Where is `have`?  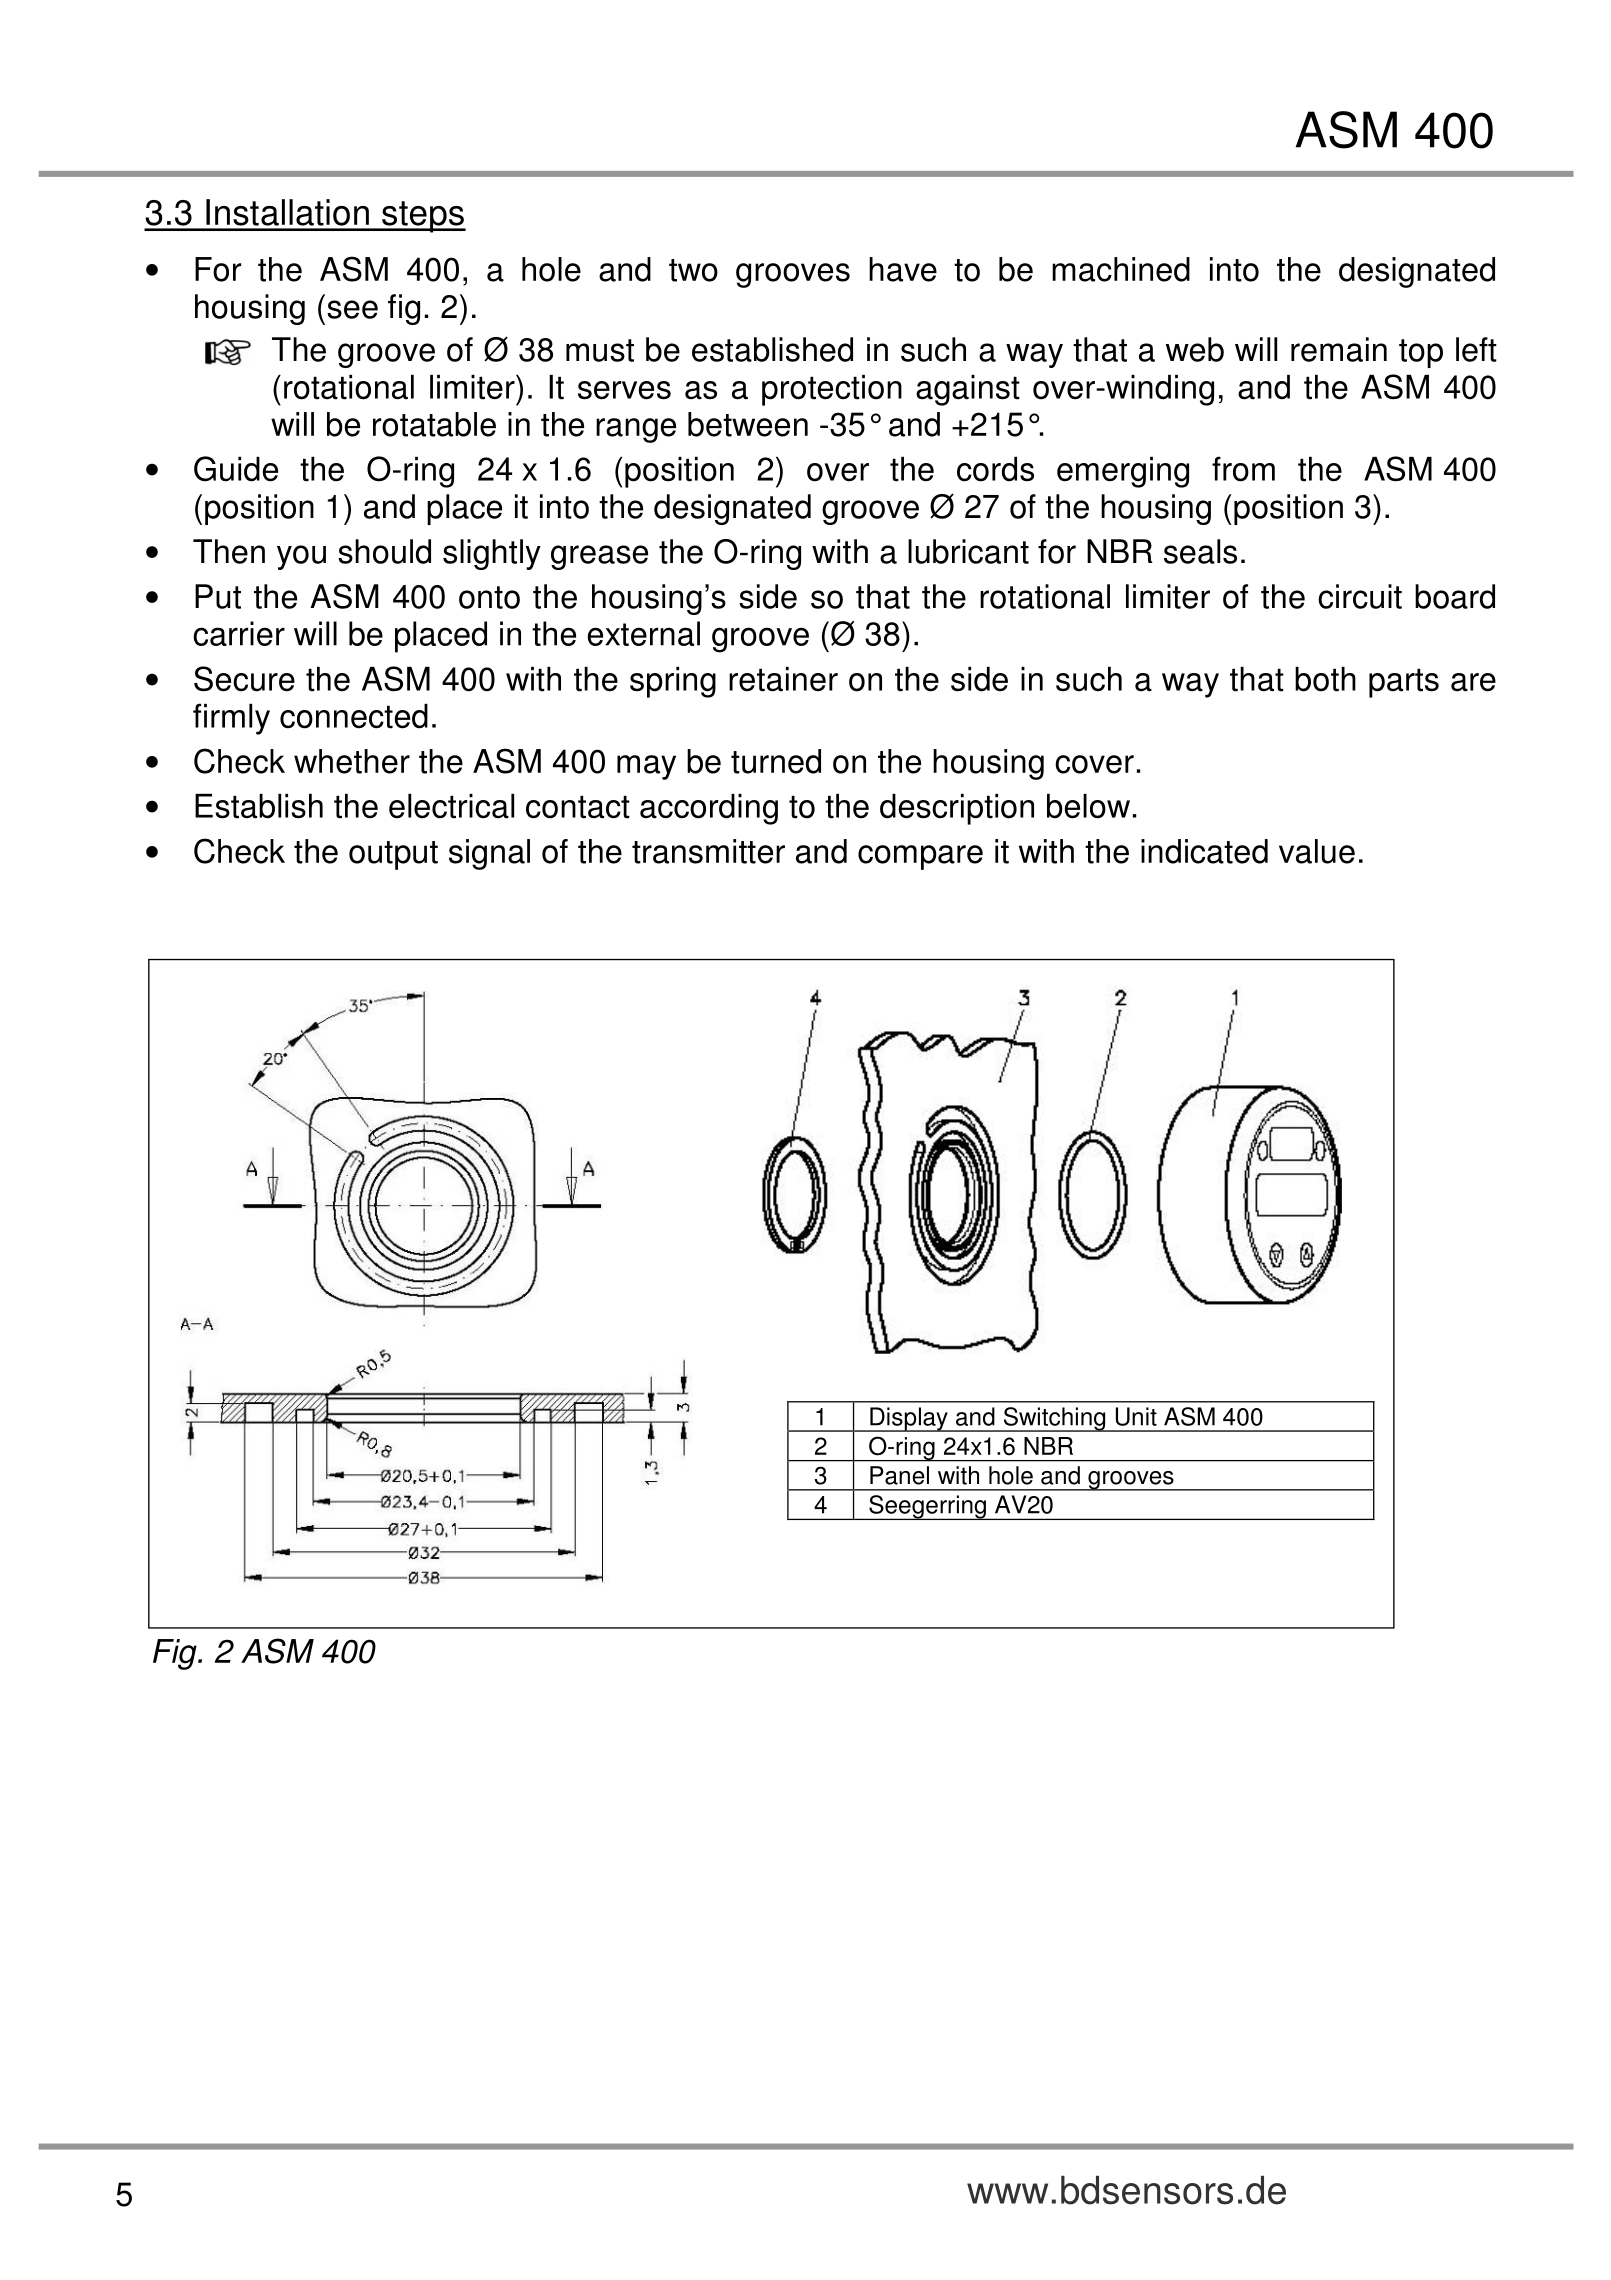
have is located at coordinates (903, 269).
